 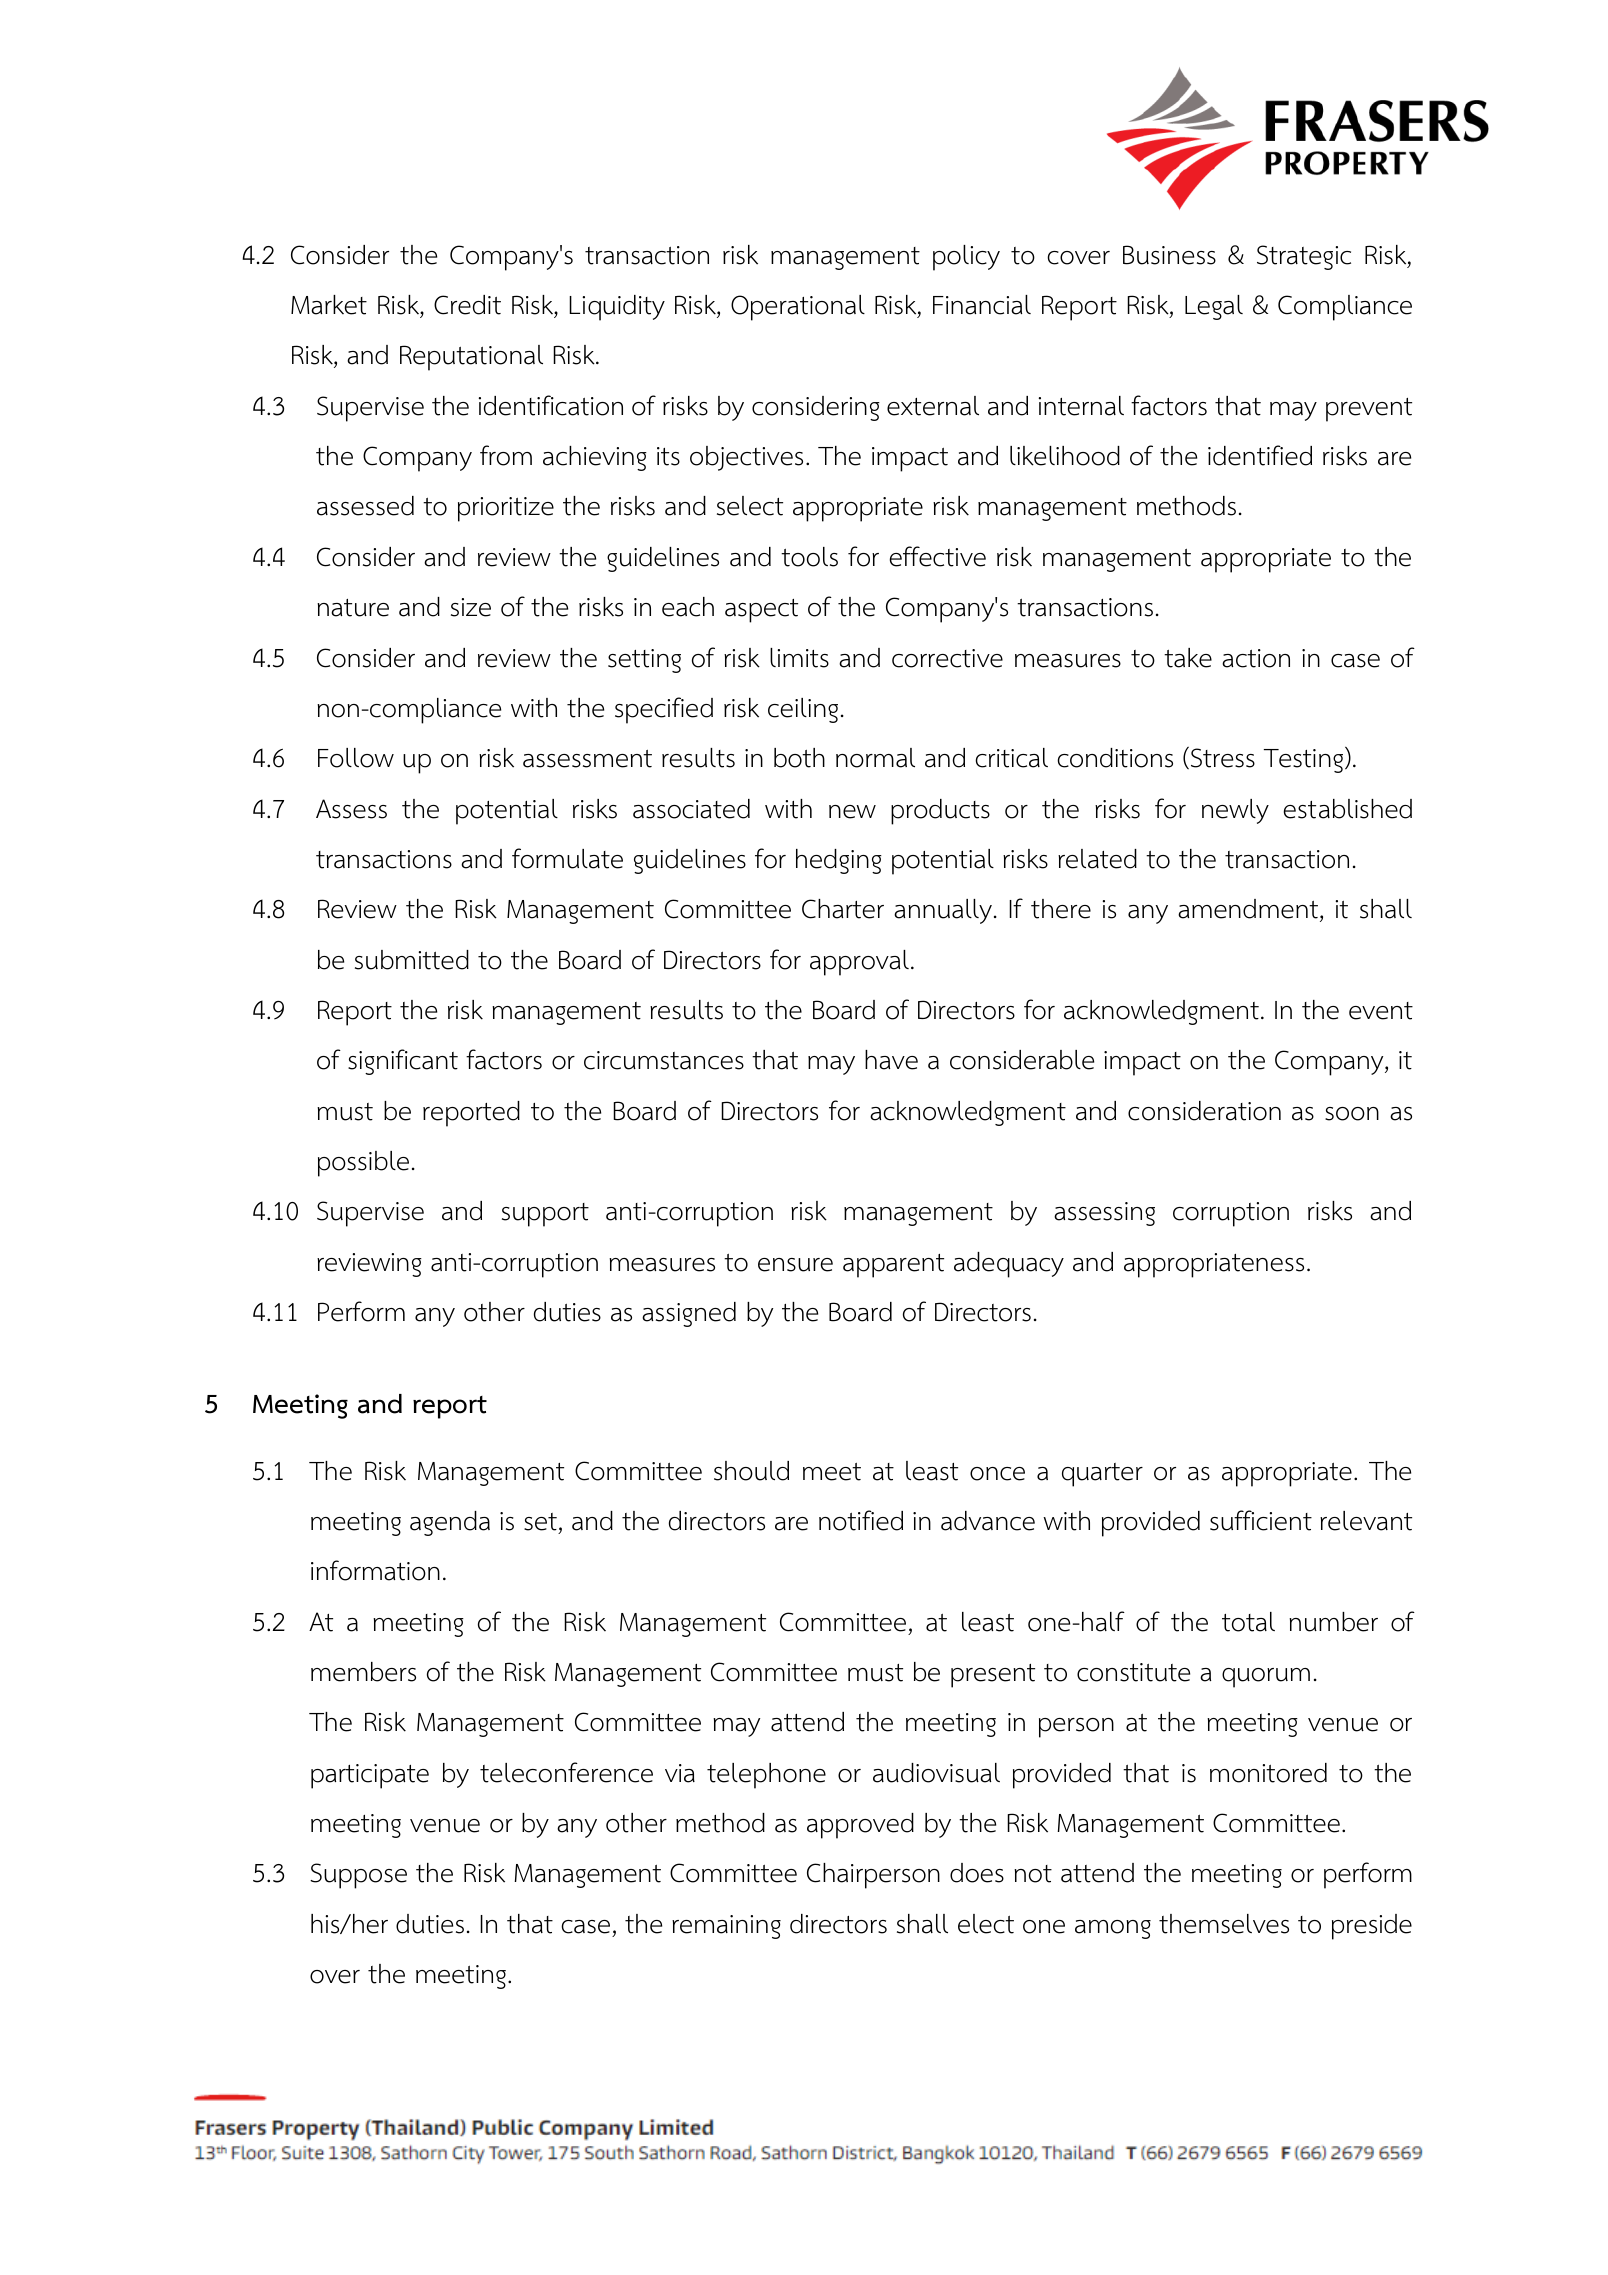 What do you see at coordinates (358, 1876) in the screenshot?
I see `Suppose` at bounding box center [358, 1876].
